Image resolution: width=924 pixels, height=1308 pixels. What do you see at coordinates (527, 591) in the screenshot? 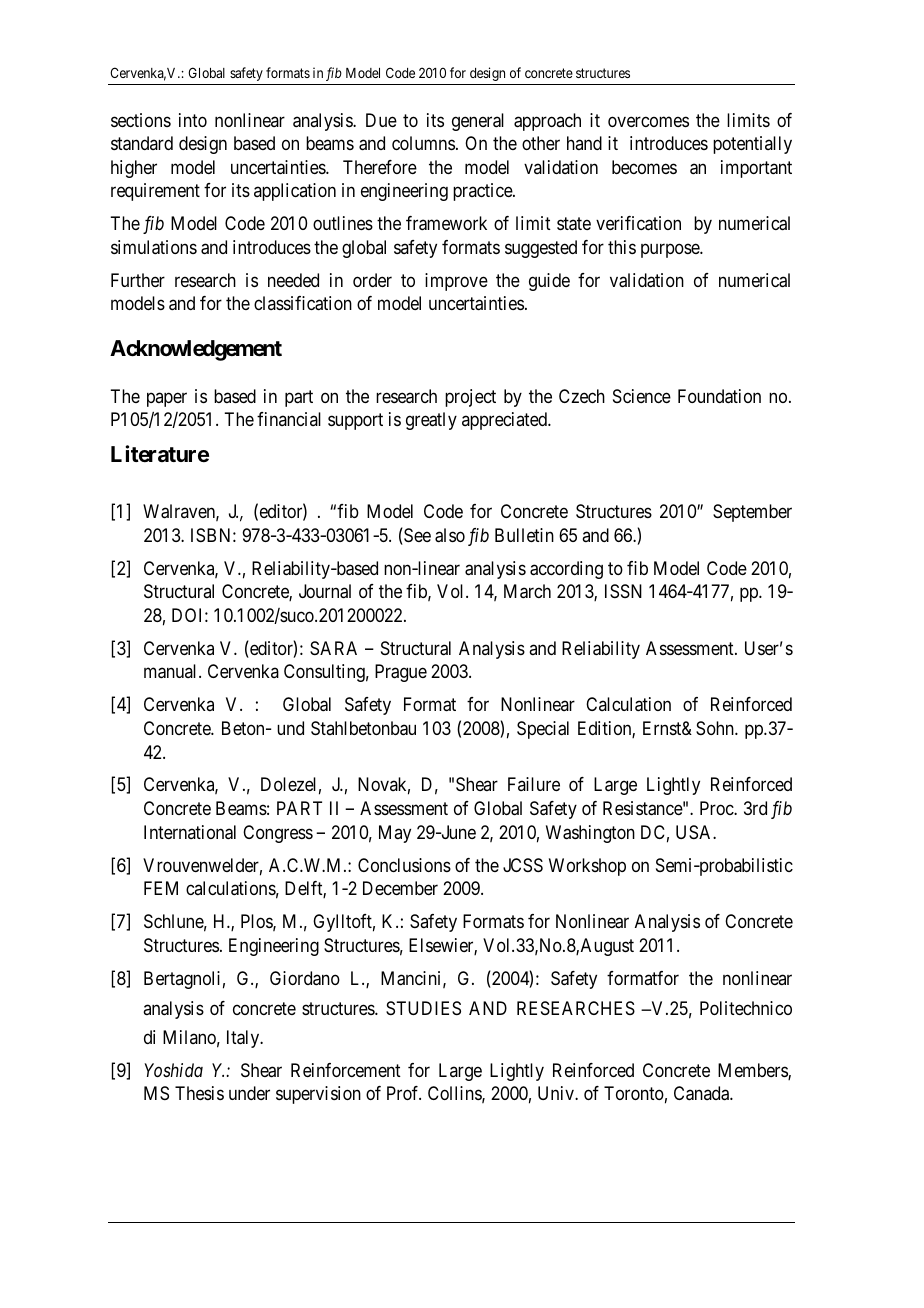
I see `March` at bounding box center [527, 591].
